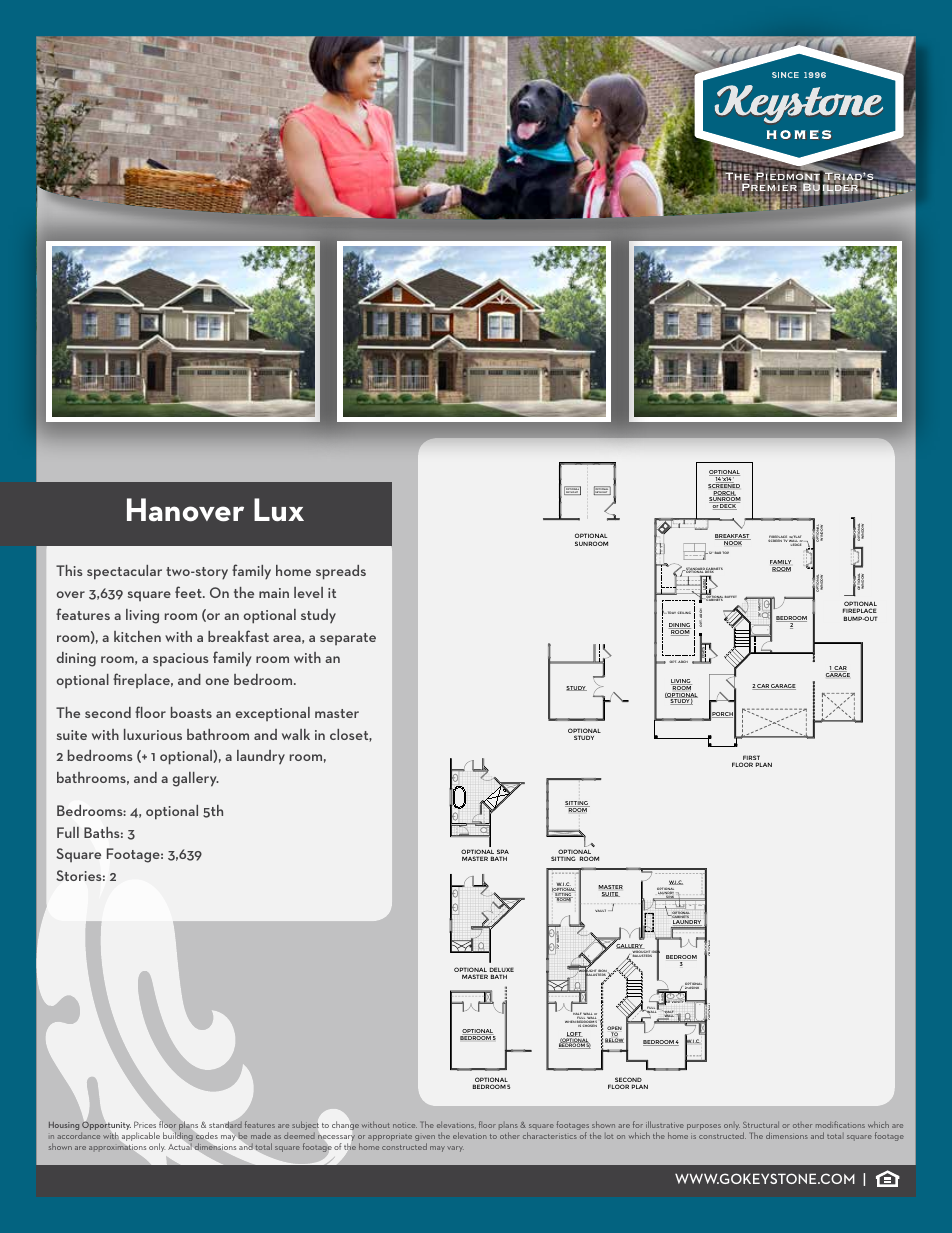  I want to click on Structural, so click(761, 1125).
